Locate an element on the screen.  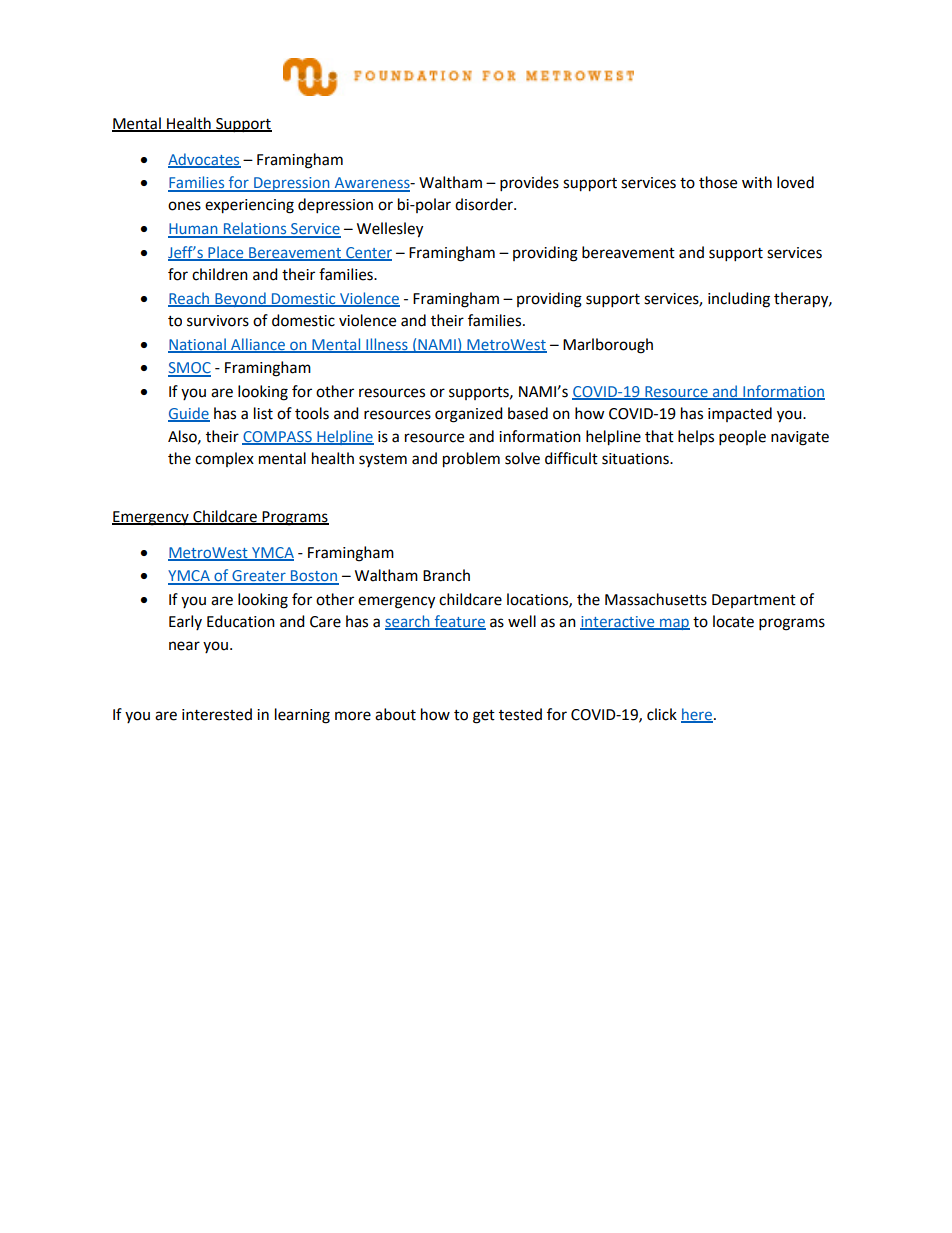
Department is located at coordinates (754, 601).
